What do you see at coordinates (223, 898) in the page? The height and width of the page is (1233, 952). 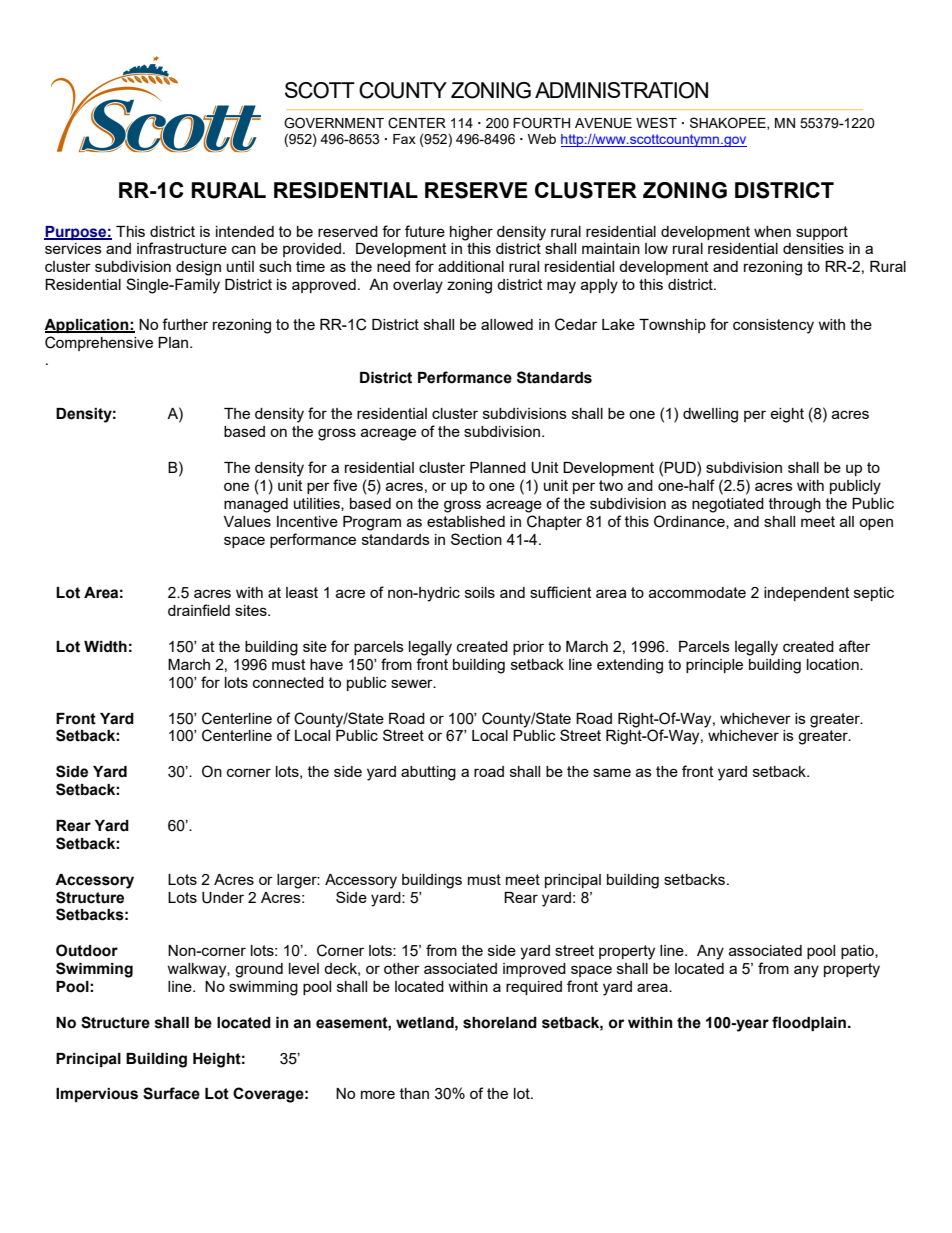 I see `Under` at bounding box center [223, 898].
